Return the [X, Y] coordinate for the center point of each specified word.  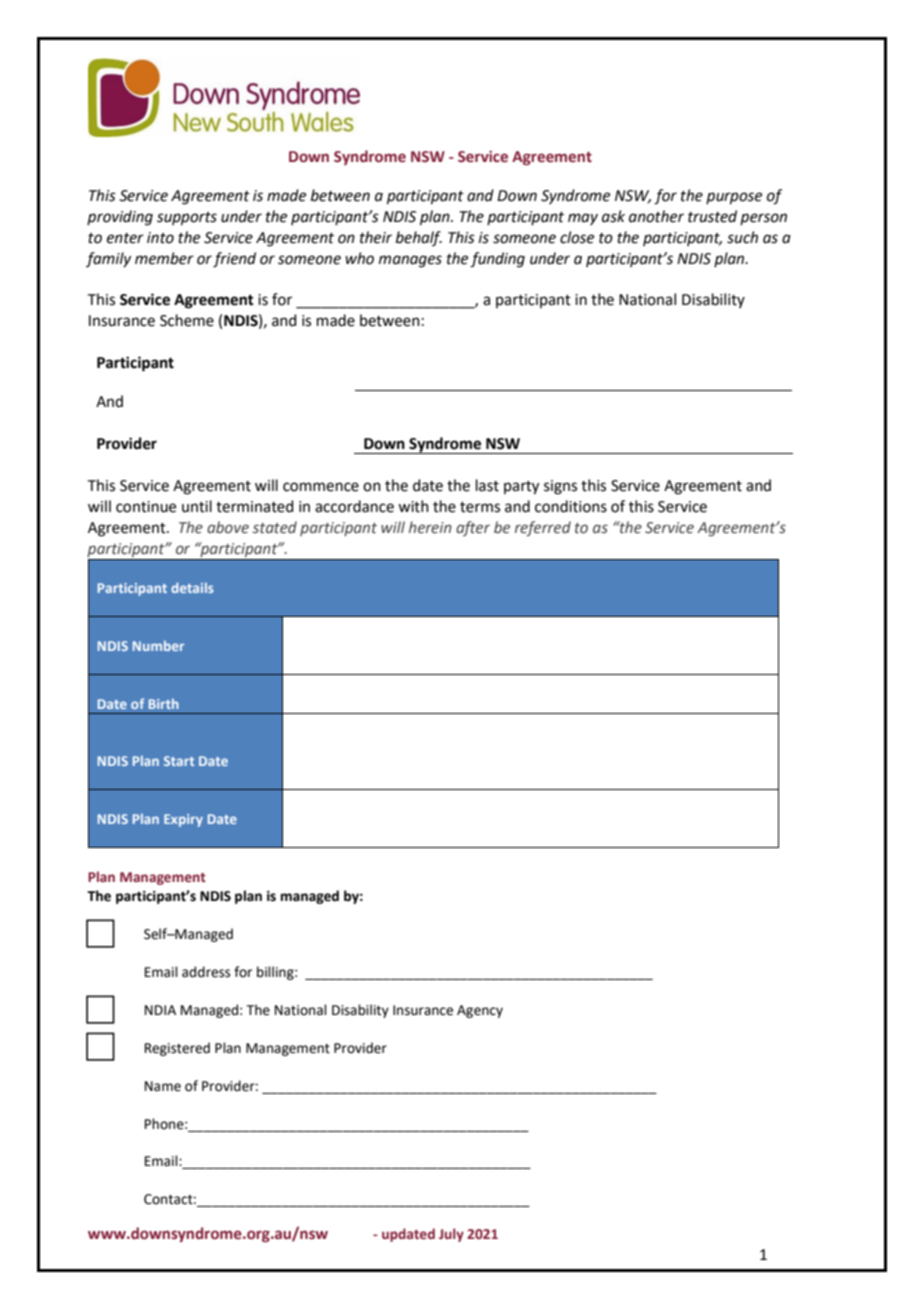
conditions [571, 506]
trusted [712, 216]
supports [187, 219]
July [451, 1235]
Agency [480, 1011]
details [192, 587]
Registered [177, 1049]
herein [430, 527]
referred [543, 528]
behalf [419, 238]
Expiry [183, 820]
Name [163, 1086]
